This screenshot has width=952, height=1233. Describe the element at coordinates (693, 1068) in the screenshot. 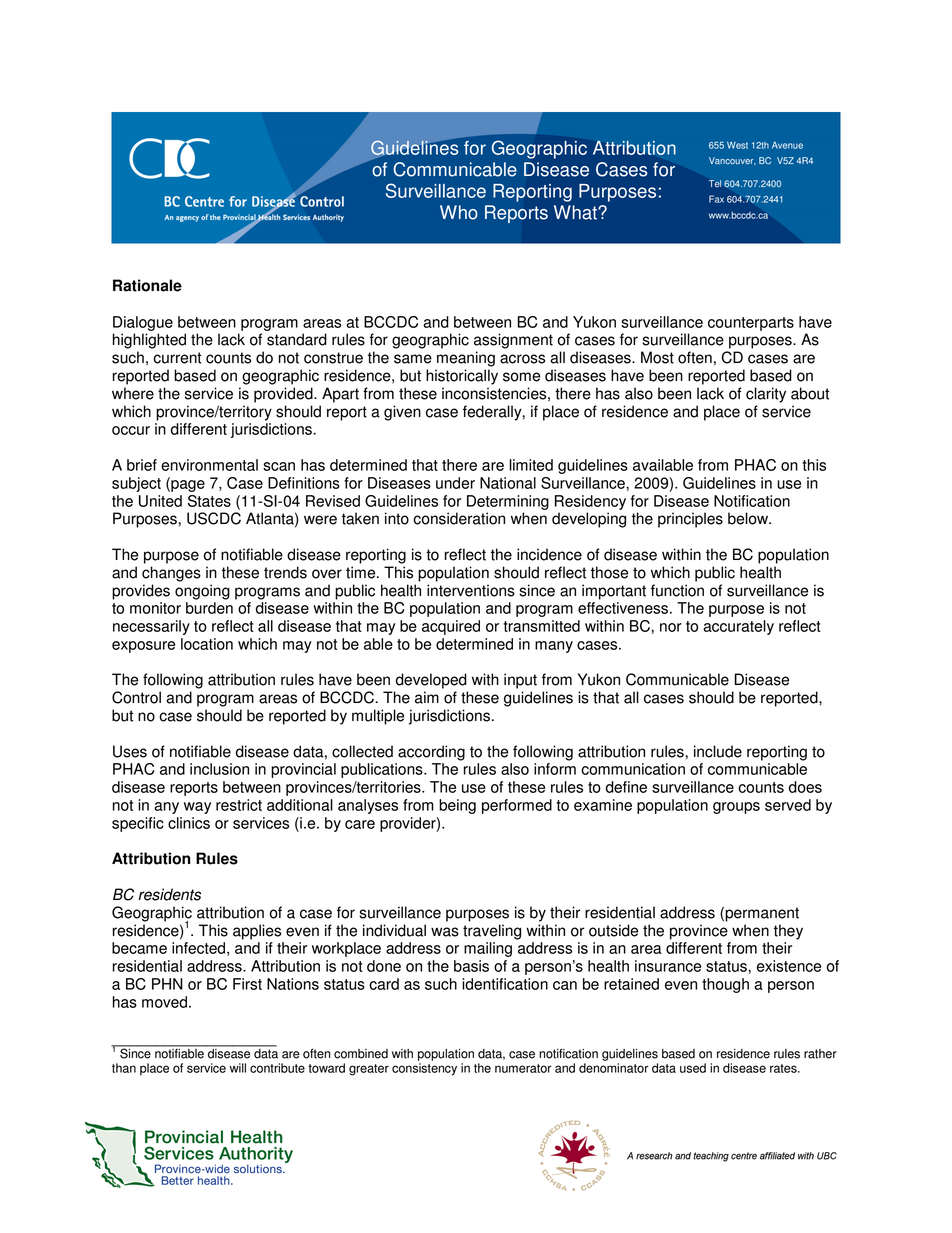

I see `used` at that location.
